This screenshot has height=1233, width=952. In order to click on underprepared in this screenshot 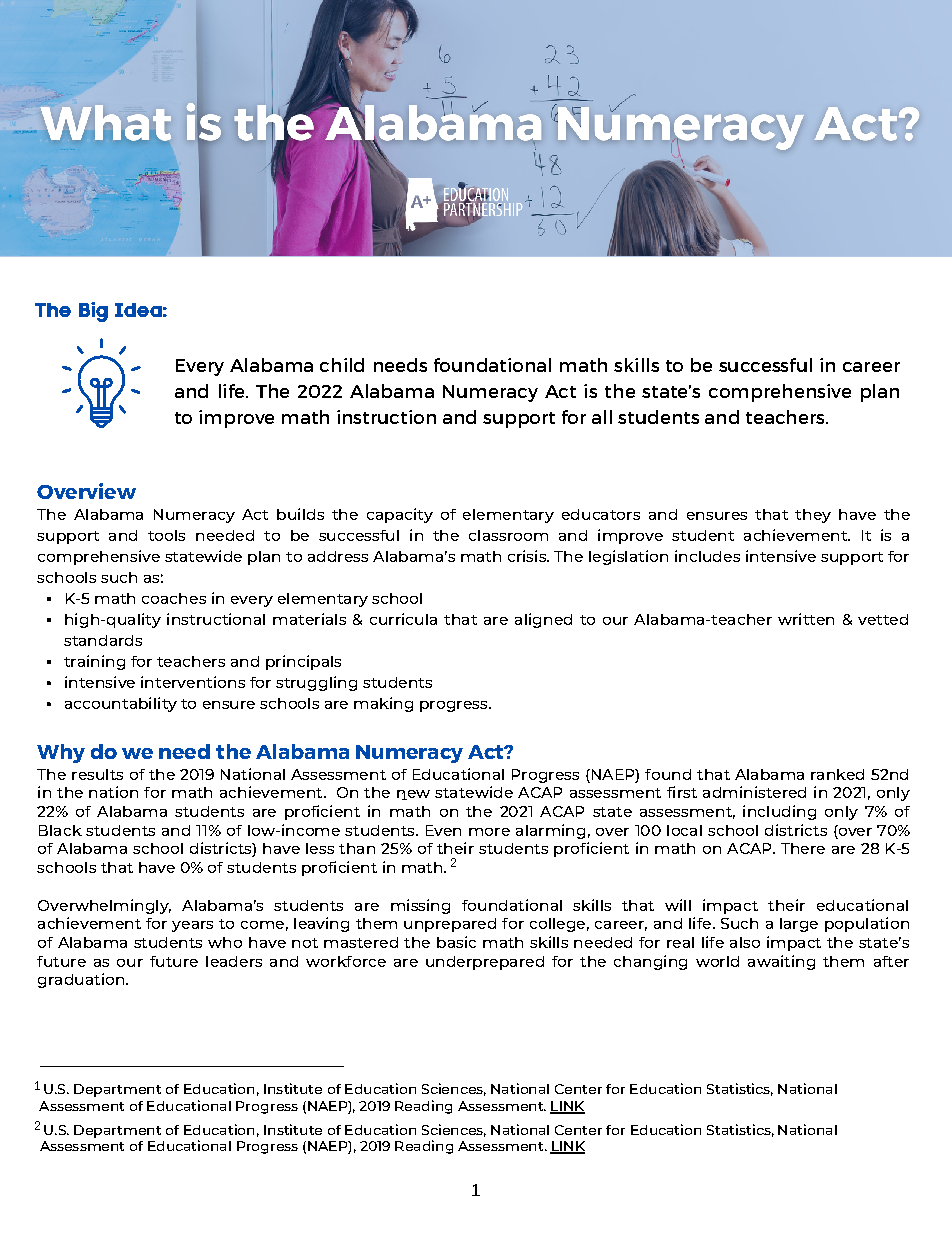, I will do `click(485, 963)`.
